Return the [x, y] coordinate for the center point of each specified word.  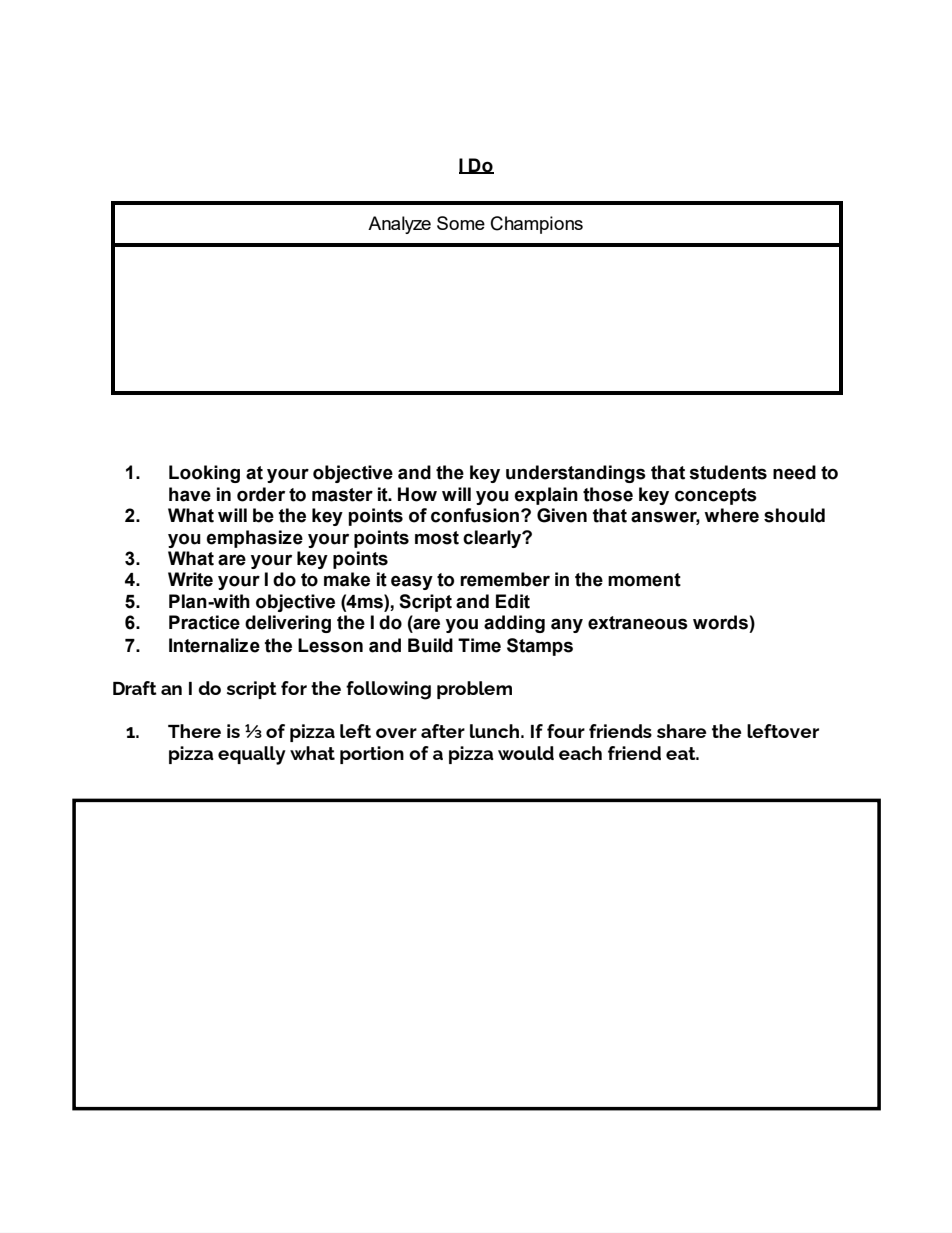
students [728, 472]
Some [461, 223]
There [194, 731]
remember [505, 579]
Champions [537, 225]
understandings [576, 474]
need [794, 472]
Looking [204, 474]
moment [644, 580]
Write [190, 579]
